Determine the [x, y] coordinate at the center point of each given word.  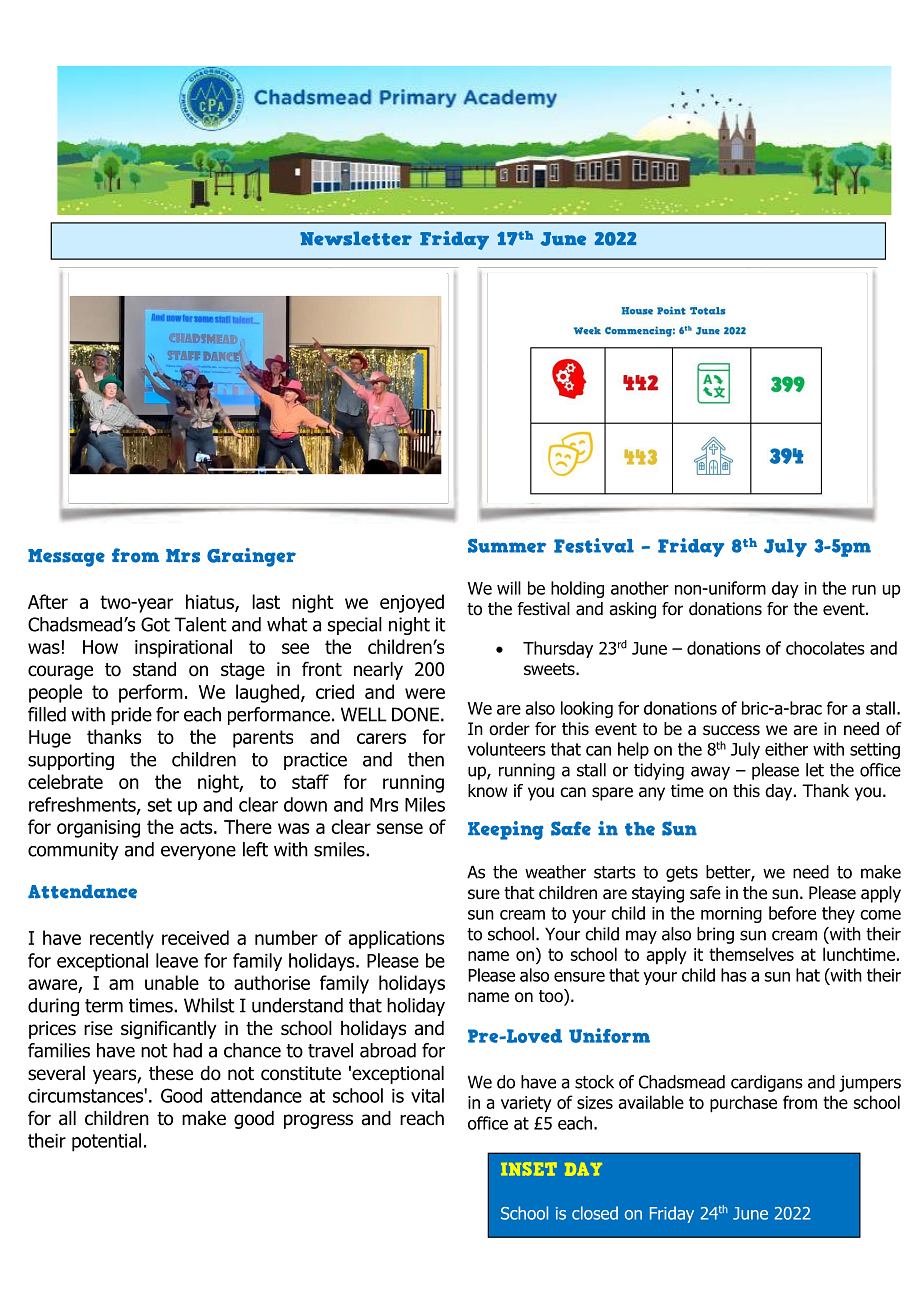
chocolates [825, 648]
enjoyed [412, 603]
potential [106, 1142]
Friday [672, 1214]
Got [155, 624]
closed [595, 1213]
